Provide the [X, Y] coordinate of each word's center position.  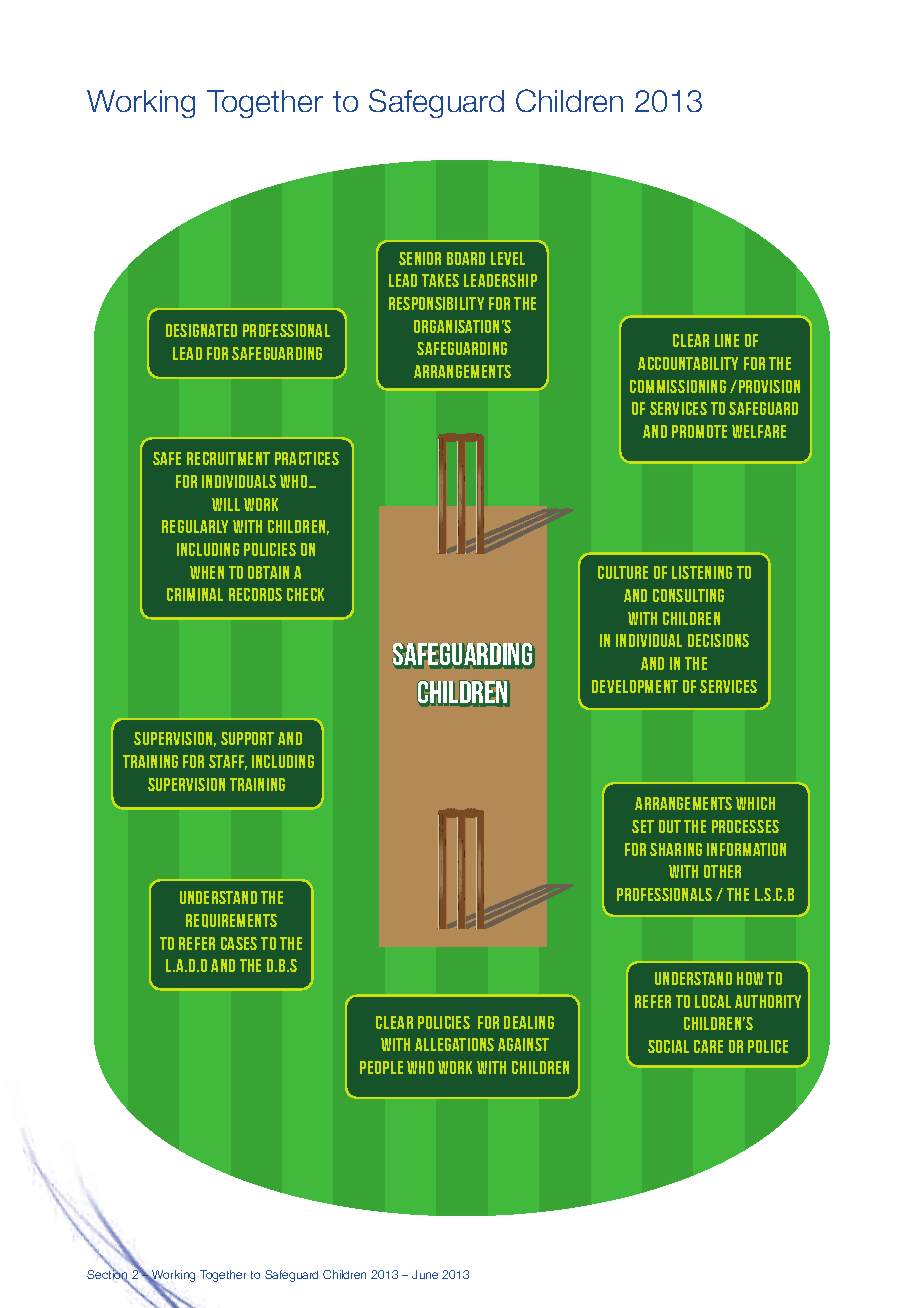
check [305, 594]
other [722, 871]
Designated [201, 330]
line [727, 340]
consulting [688, 595]
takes [440, 280]
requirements [231, 921]
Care [708, 1046]
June [425, 1274]
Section [108, 1275]
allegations [454, 1044]
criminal [195, 594]
